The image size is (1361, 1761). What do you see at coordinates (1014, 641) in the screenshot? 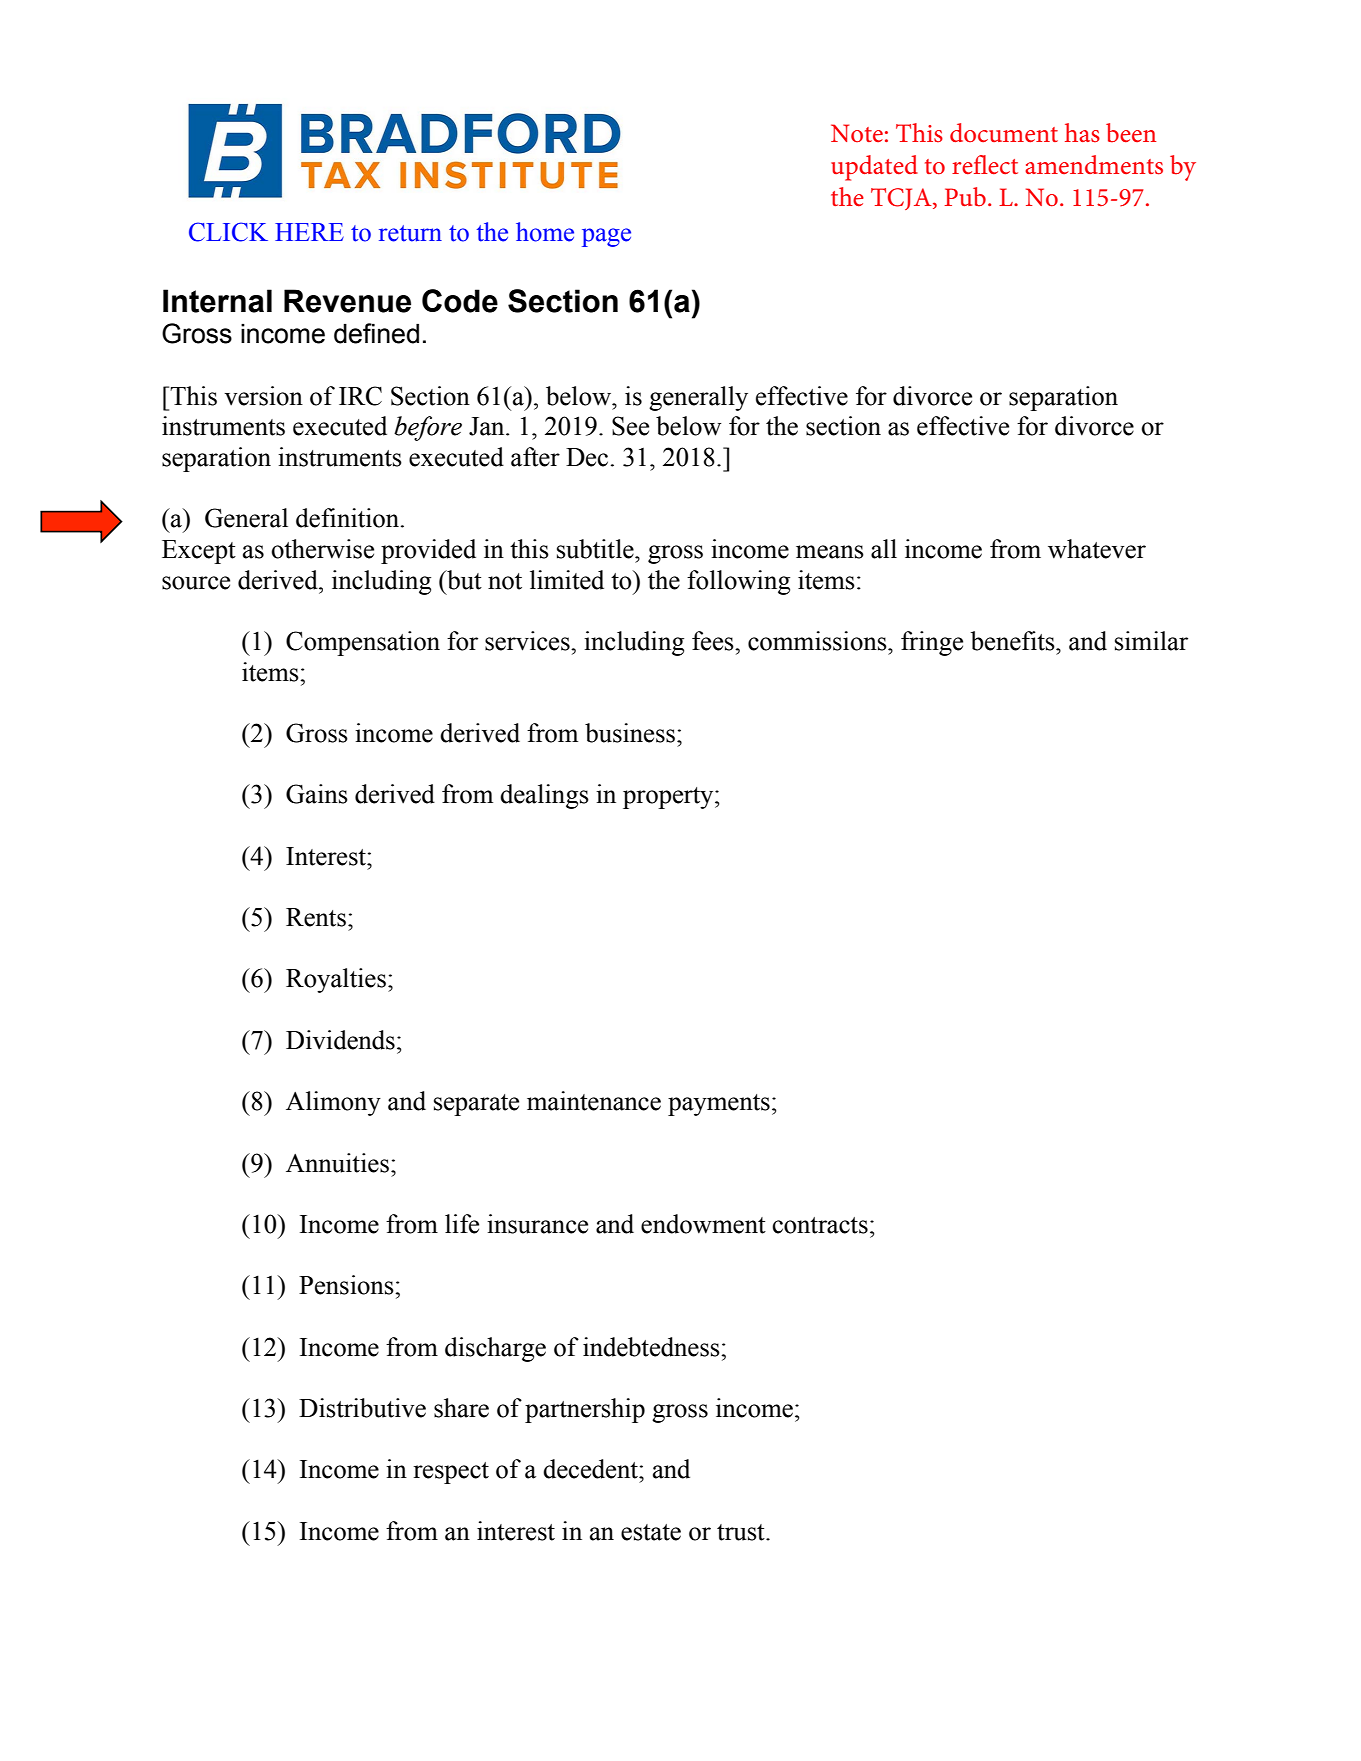
I see `benefits` at bounding box center [1014, 641].
